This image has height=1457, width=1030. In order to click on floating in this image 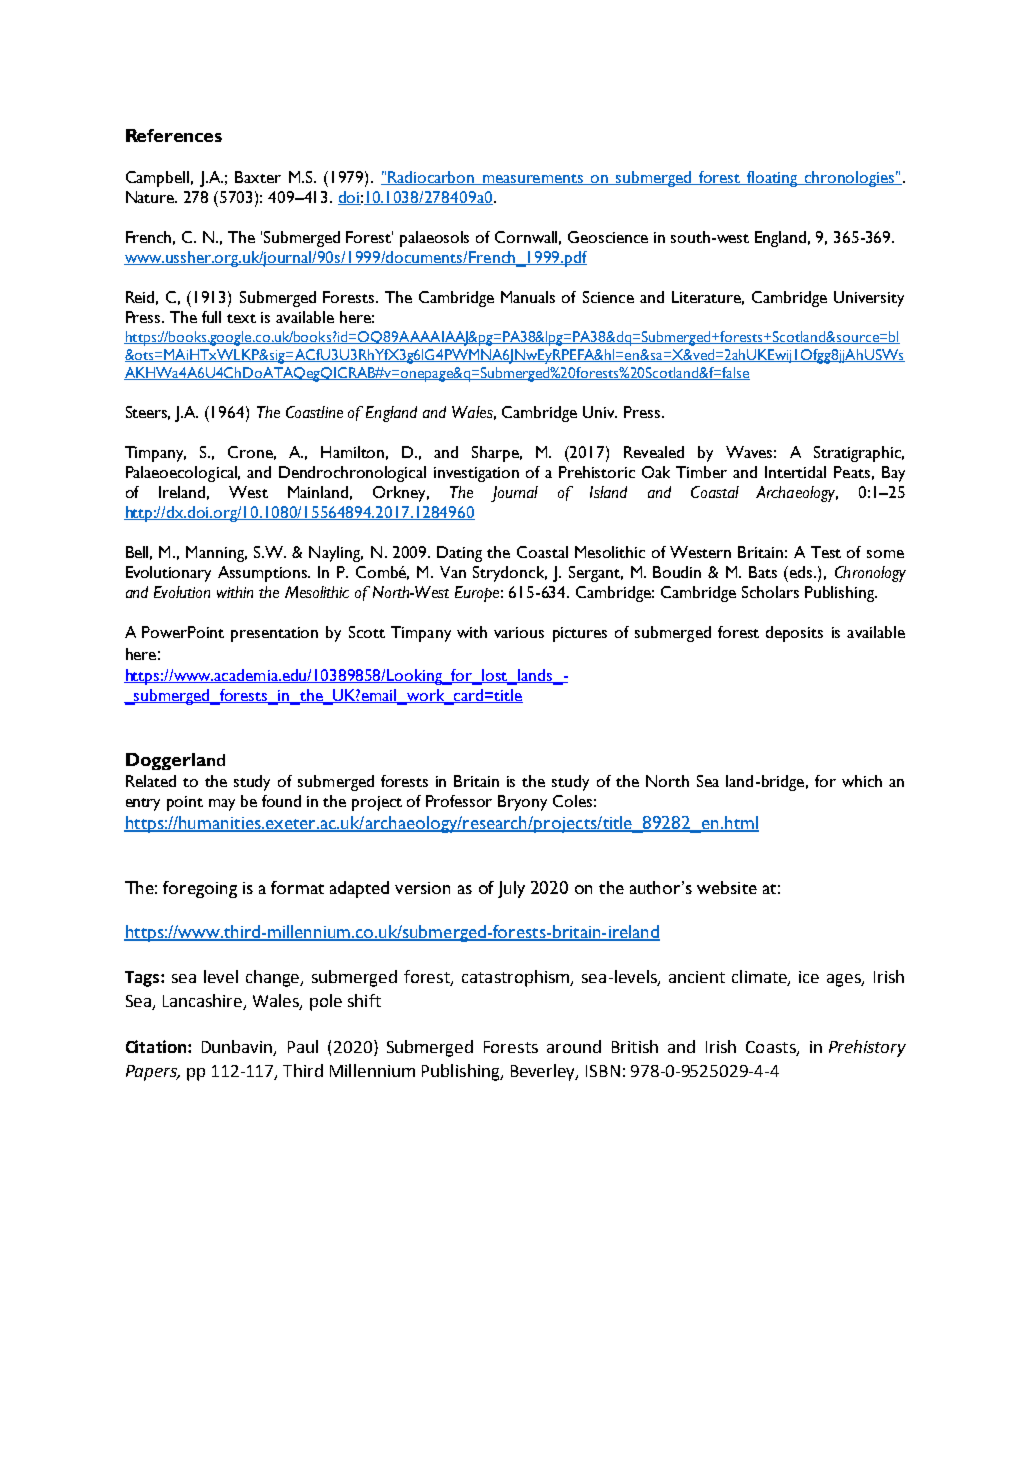, I will do `click(773, 179)`.
